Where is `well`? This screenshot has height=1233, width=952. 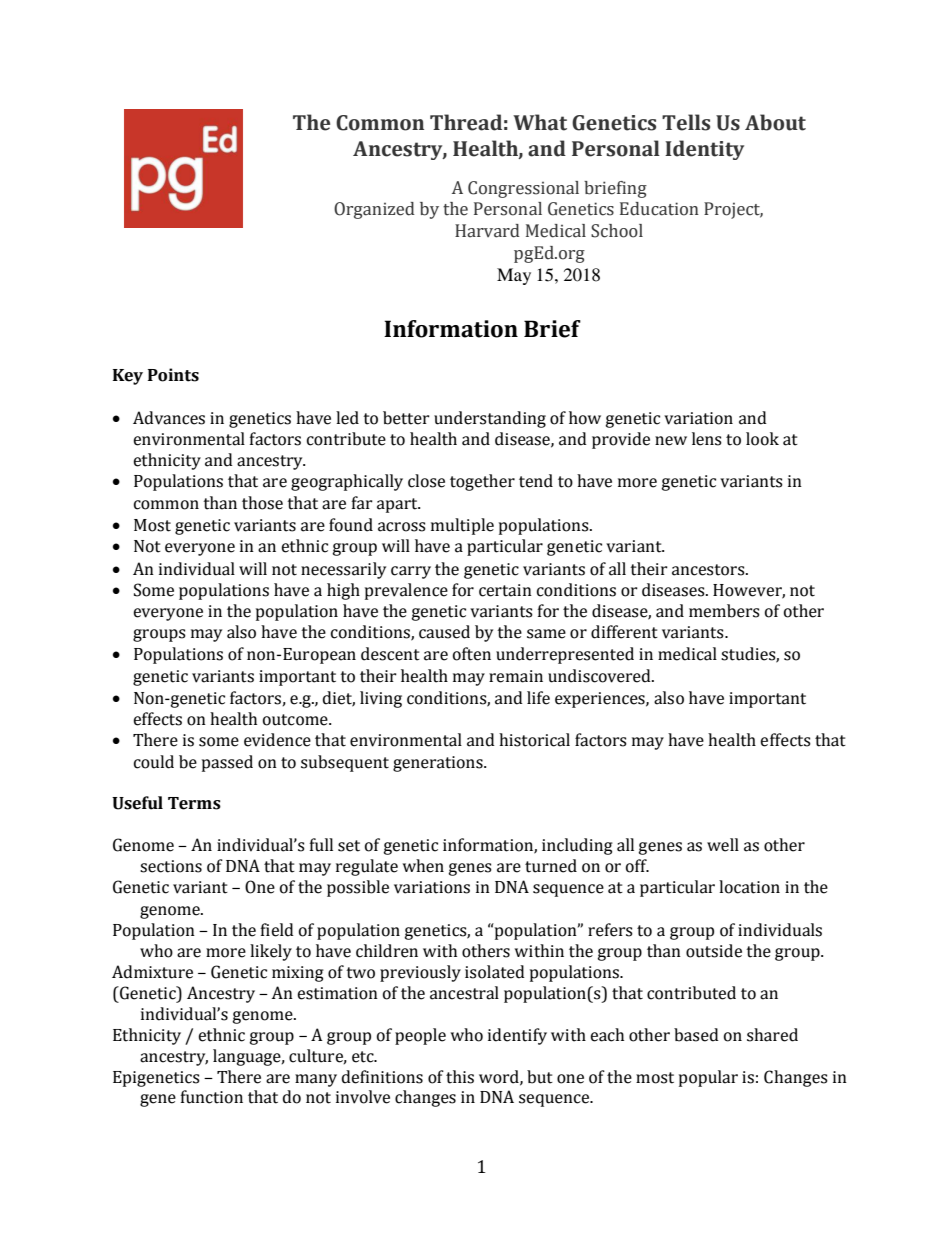 well is located at coordinates (723, 845).
